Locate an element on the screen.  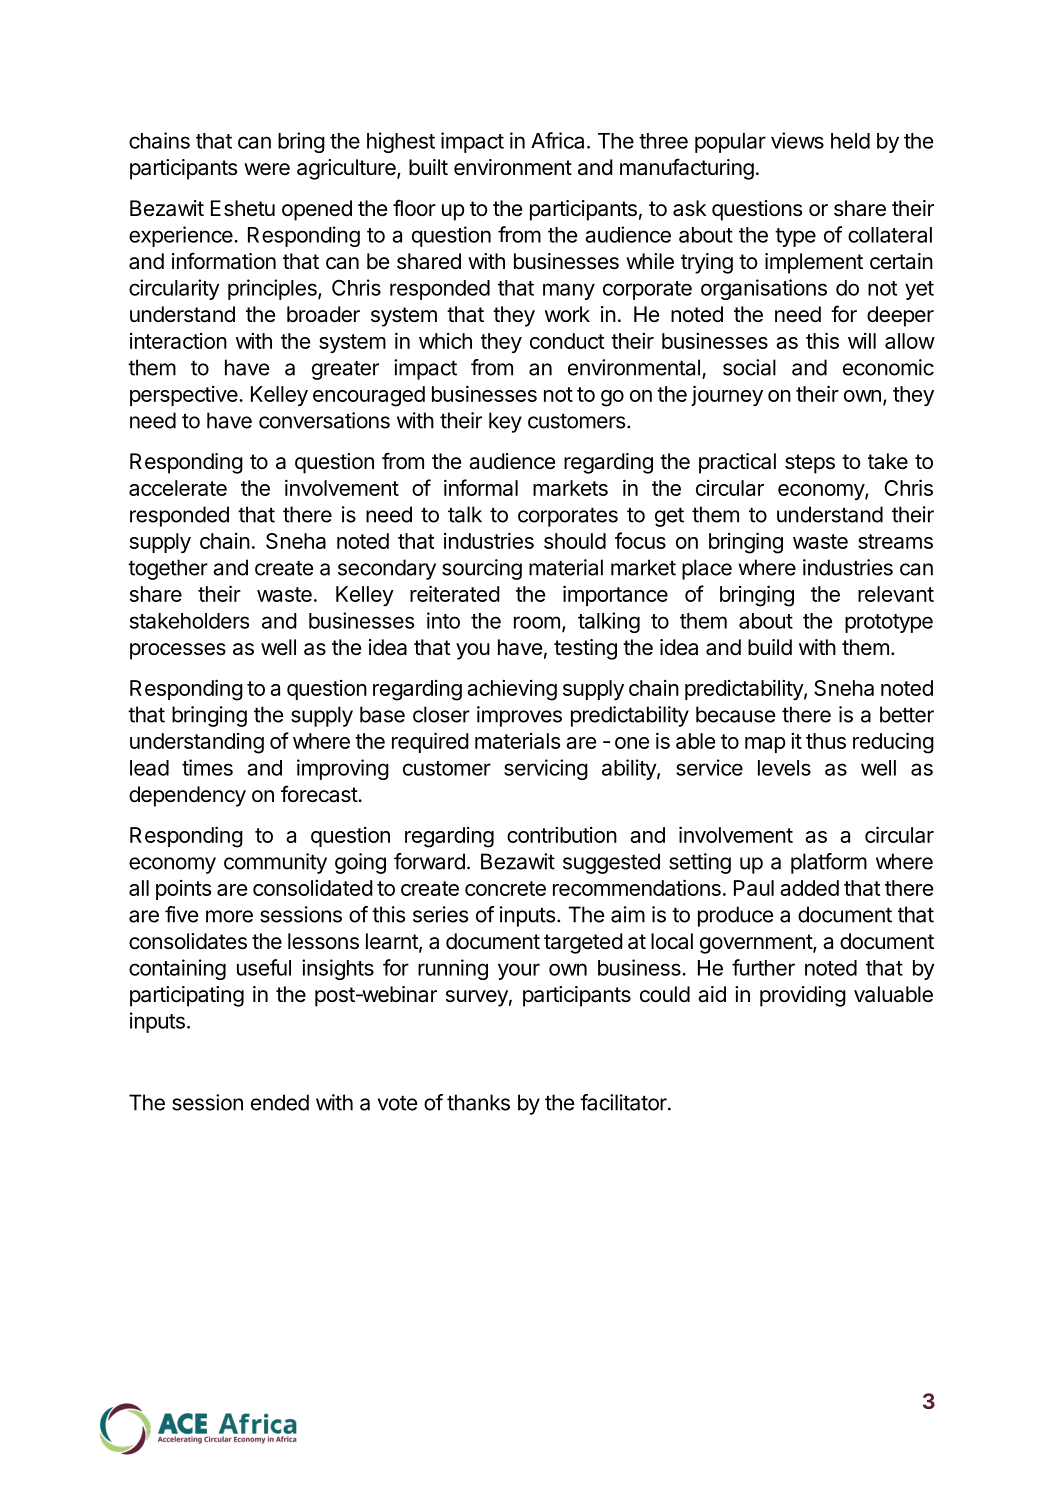
were is located at coordinates (267, 169).
